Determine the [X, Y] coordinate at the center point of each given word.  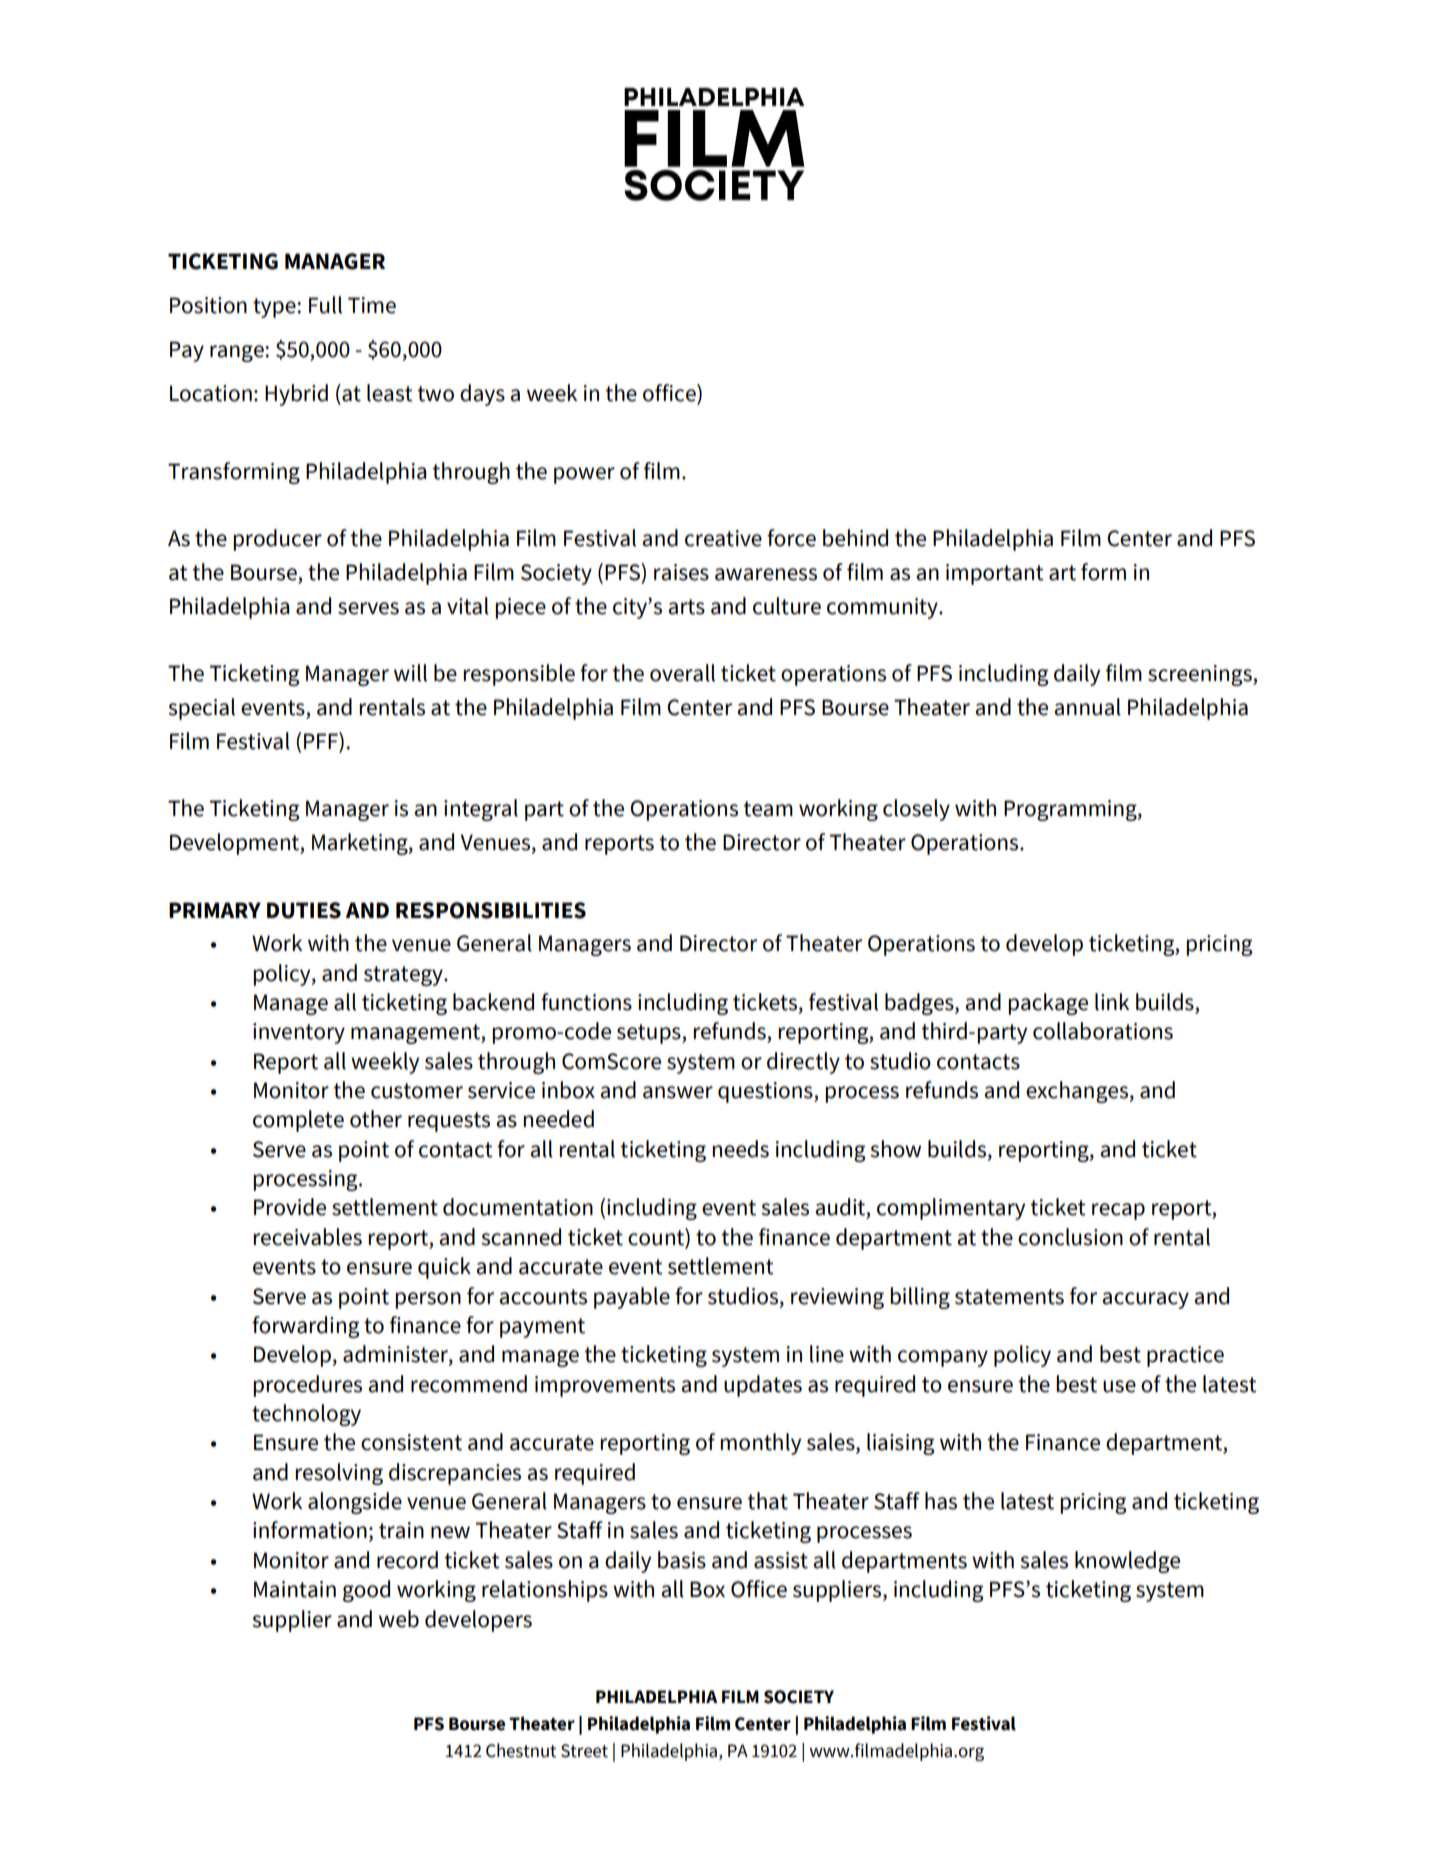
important [995, 574]
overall [682, 673]
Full [325, 305]
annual [1087, 707]
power [584, 475]
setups [650, 1034]
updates [763, 1386]
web [399, 1619]
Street [584, 1751]
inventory [299, 1033]
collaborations [1103, 1031]
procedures [307, 1386]
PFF [322, 740]
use [1119, 1386]
